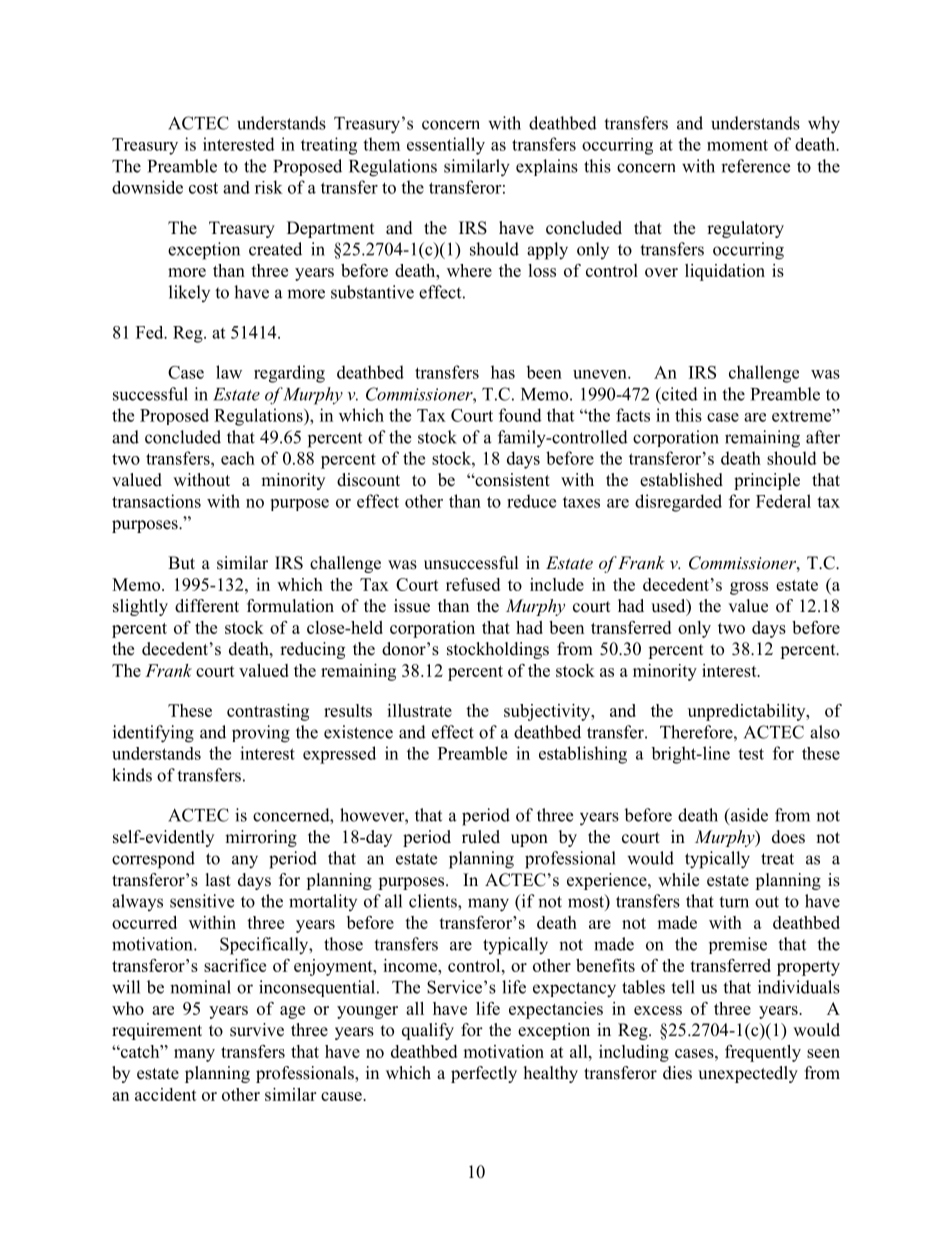 The image size is (952, 1233). Describe the element at coordinates (484, 1074) in the image. I see `perfectly` at that location.
